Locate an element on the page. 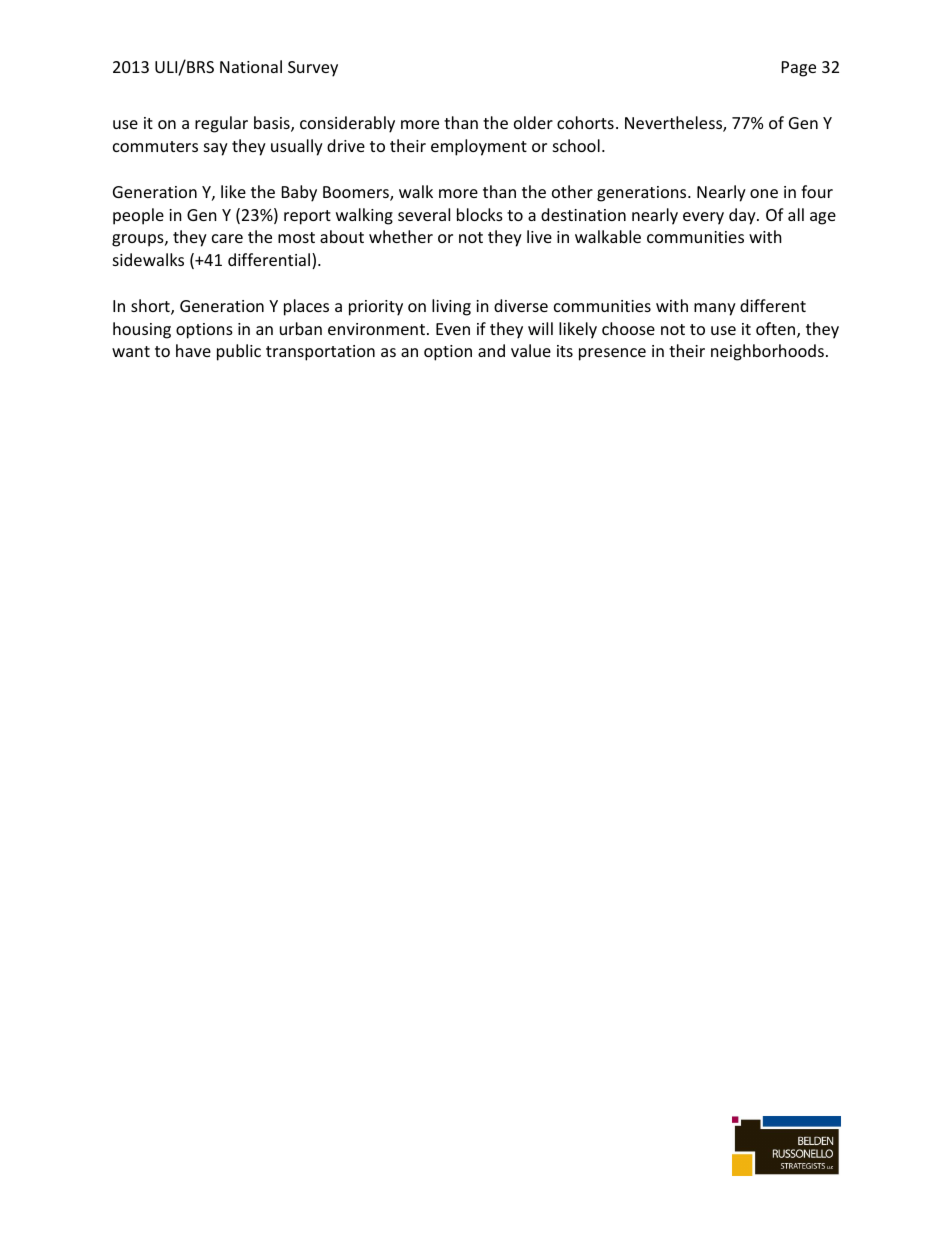 The height and width of the image is (1233, 952). neighborhoods is located at coordinates (767, 352).
